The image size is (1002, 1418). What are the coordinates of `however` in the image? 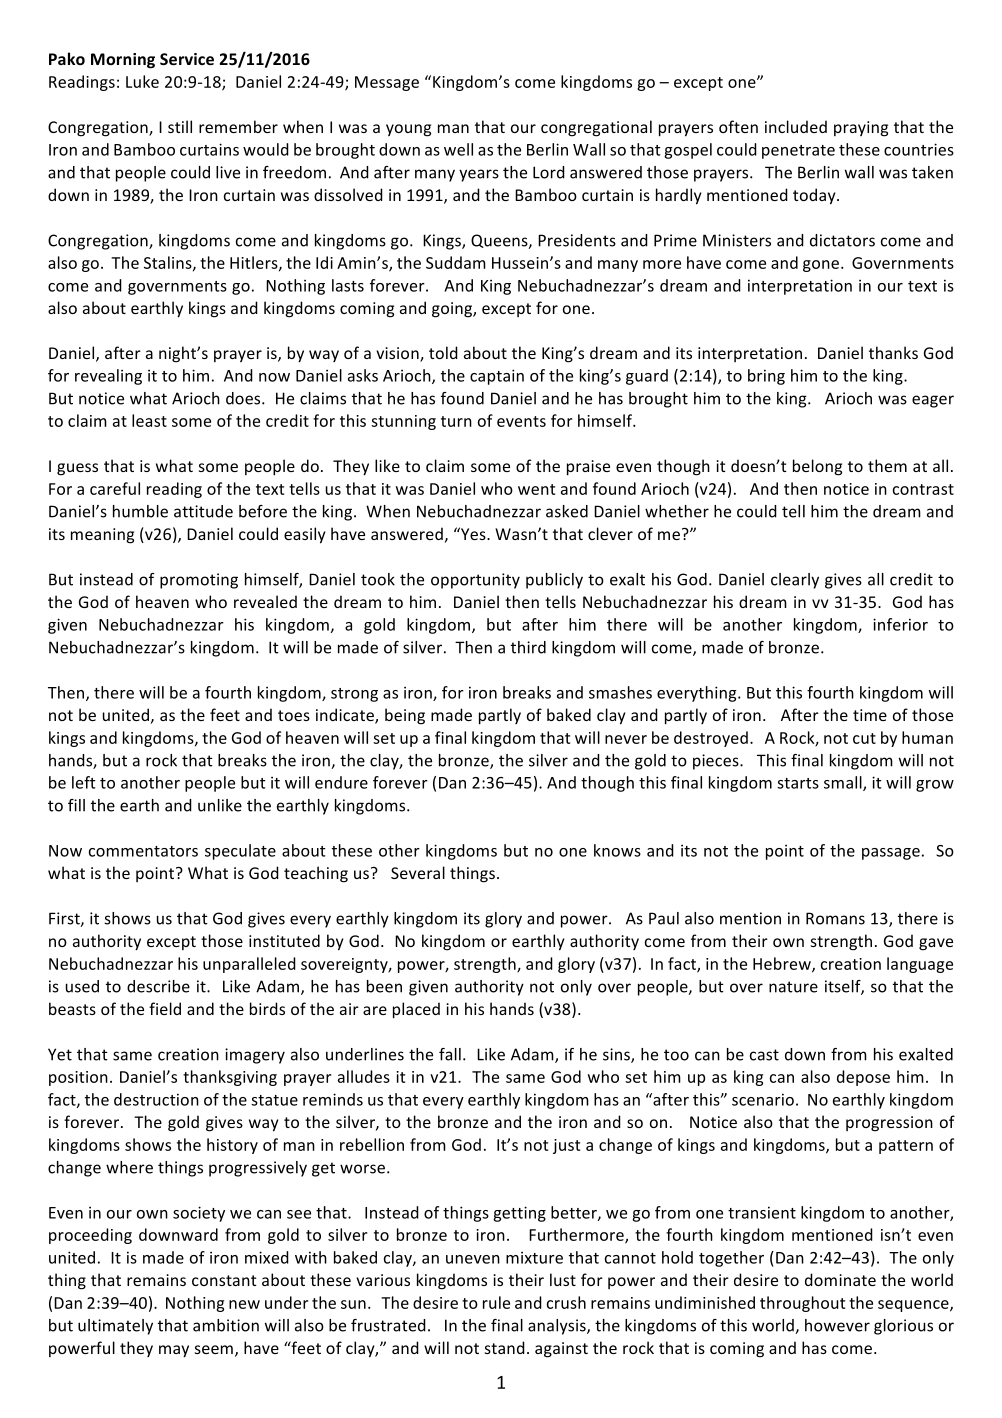 It's located at (837, 1325).
